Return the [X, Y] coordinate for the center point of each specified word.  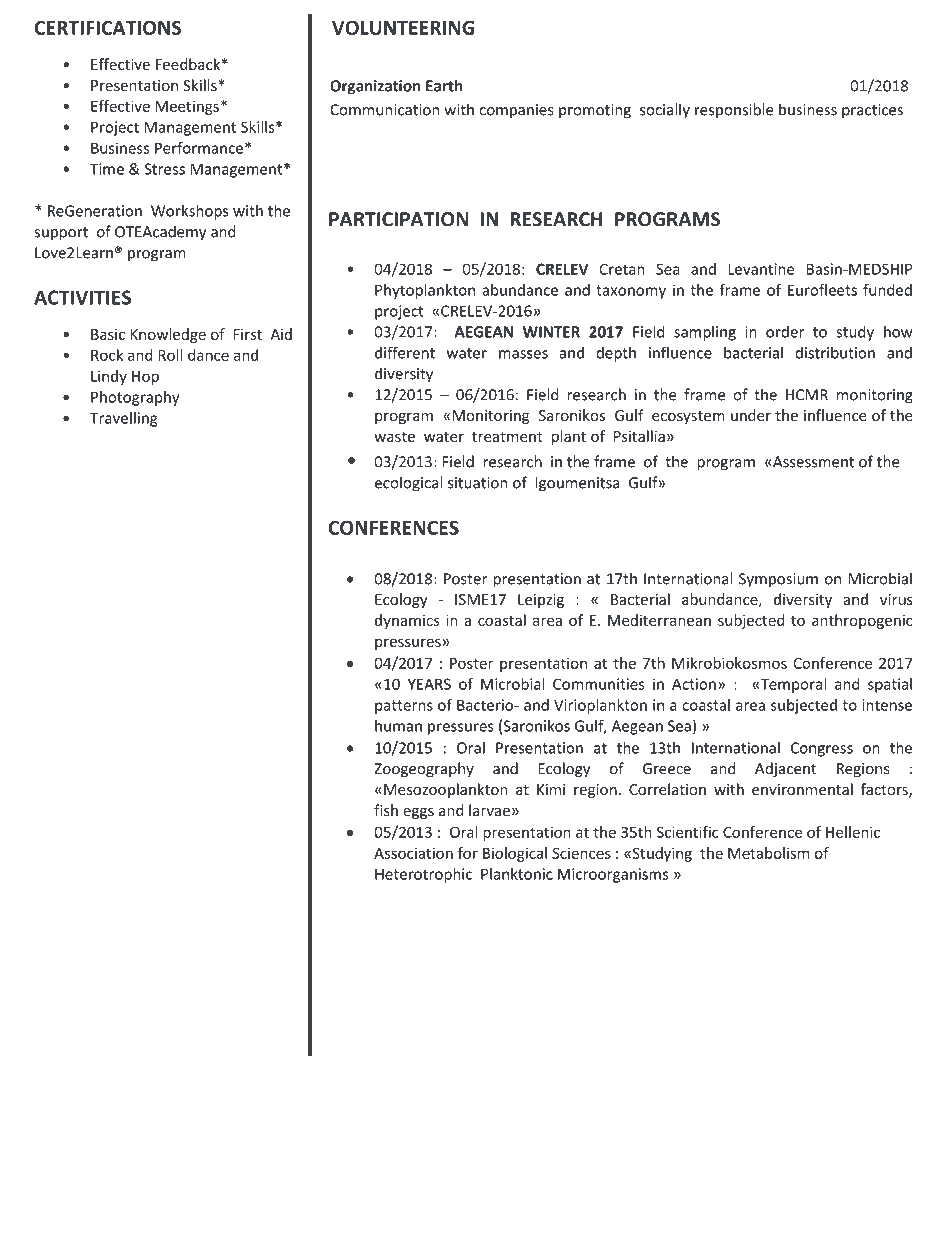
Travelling [124, 419]
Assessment [813, 462]
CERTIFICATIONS [108, 27]
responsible [734, 111]
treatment [507, 437]
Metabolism [768, 853]
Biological [515, 854]
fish [386, 810]
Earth [444, 85]
